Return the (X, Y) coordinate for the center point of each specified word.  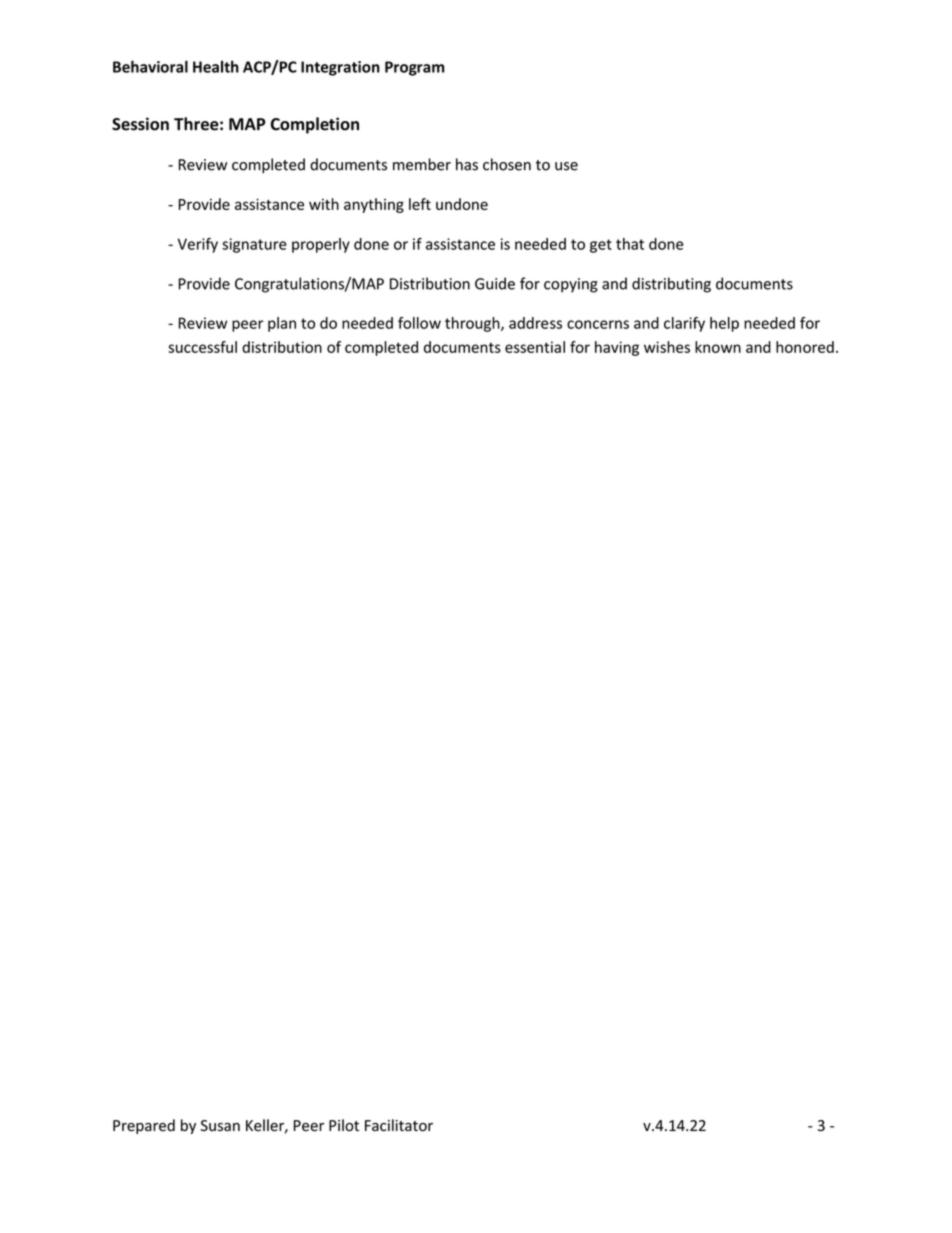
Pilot (344, 1125)
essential (535, 347)
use (566, 166)
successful (202, 347)
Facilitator (399, 1125)
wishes (667, 347)
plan (282, 324)
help (724, 324)
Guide (495, 283)
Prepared (144, 1126)
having (617, 348)
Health (216, 66)
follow (419, 323)
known (718, 347)
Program (414, 68)
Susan (220, 1125)
